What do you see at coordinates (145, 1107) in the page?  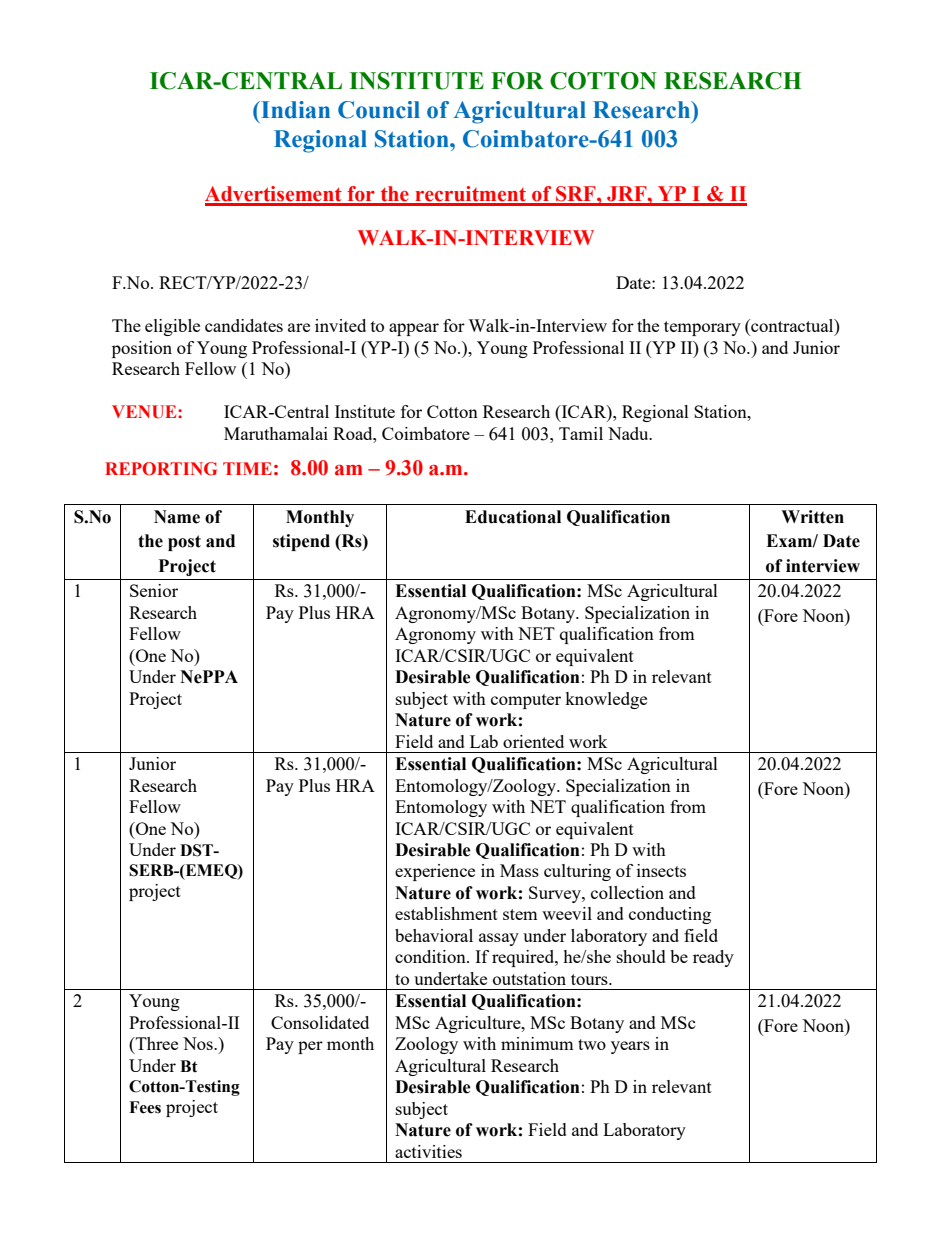 I see `Fees` at bounding box center [145, 1107].
